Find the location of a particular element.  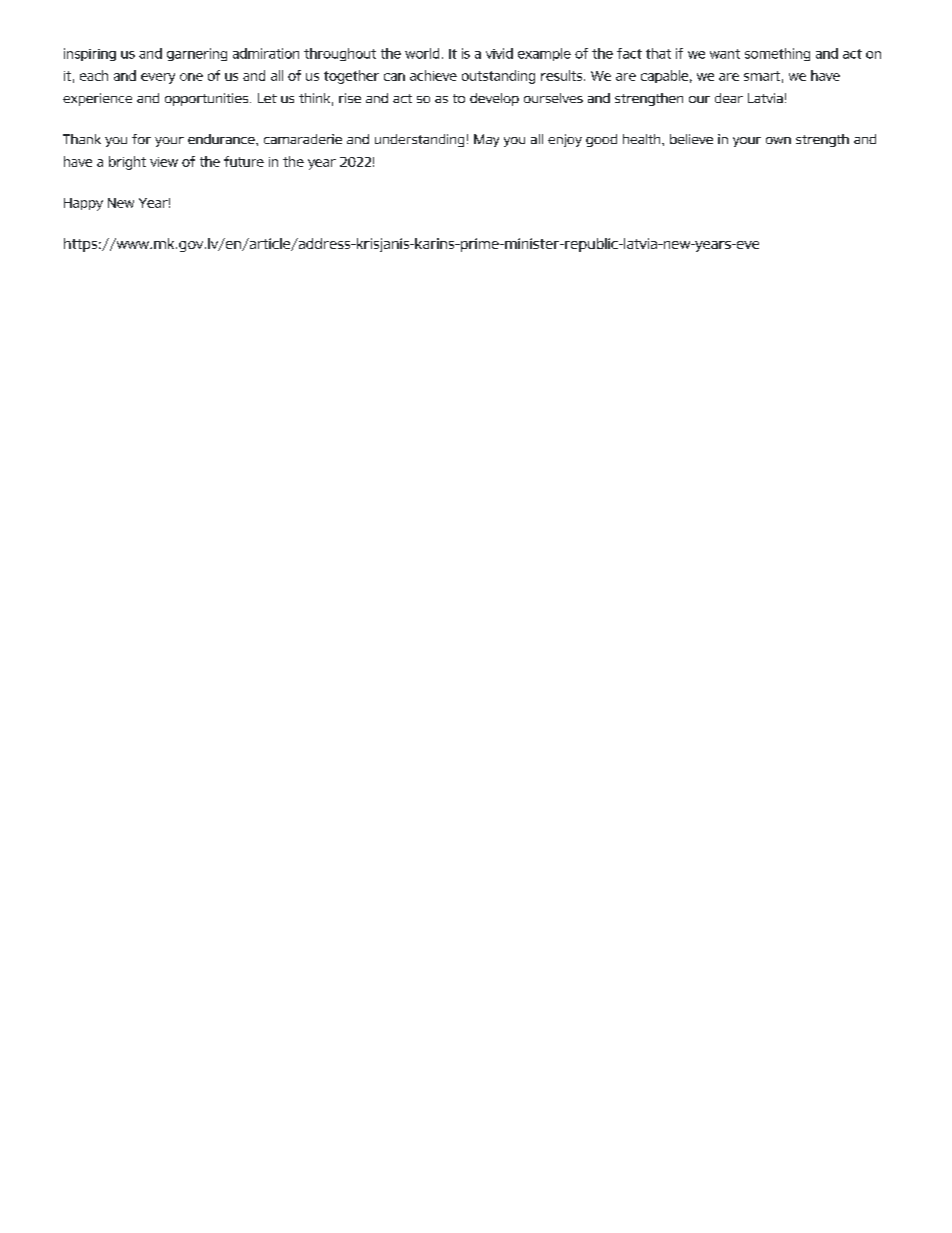

view is located at coordinates (164, 162).
